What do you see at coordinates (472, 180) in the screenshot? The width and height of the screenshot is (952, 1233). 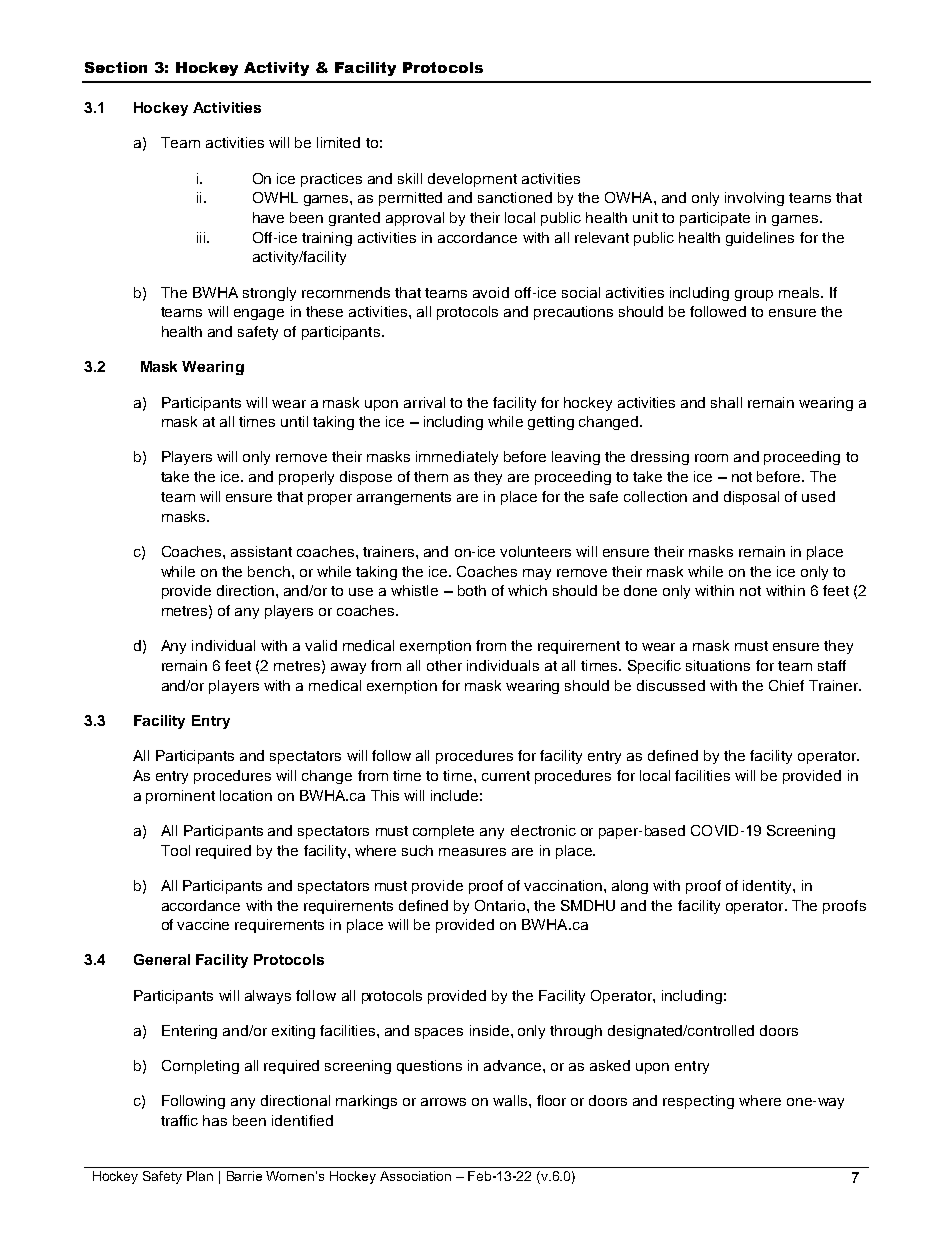 I see `development` at bounding box center [472, 180].
